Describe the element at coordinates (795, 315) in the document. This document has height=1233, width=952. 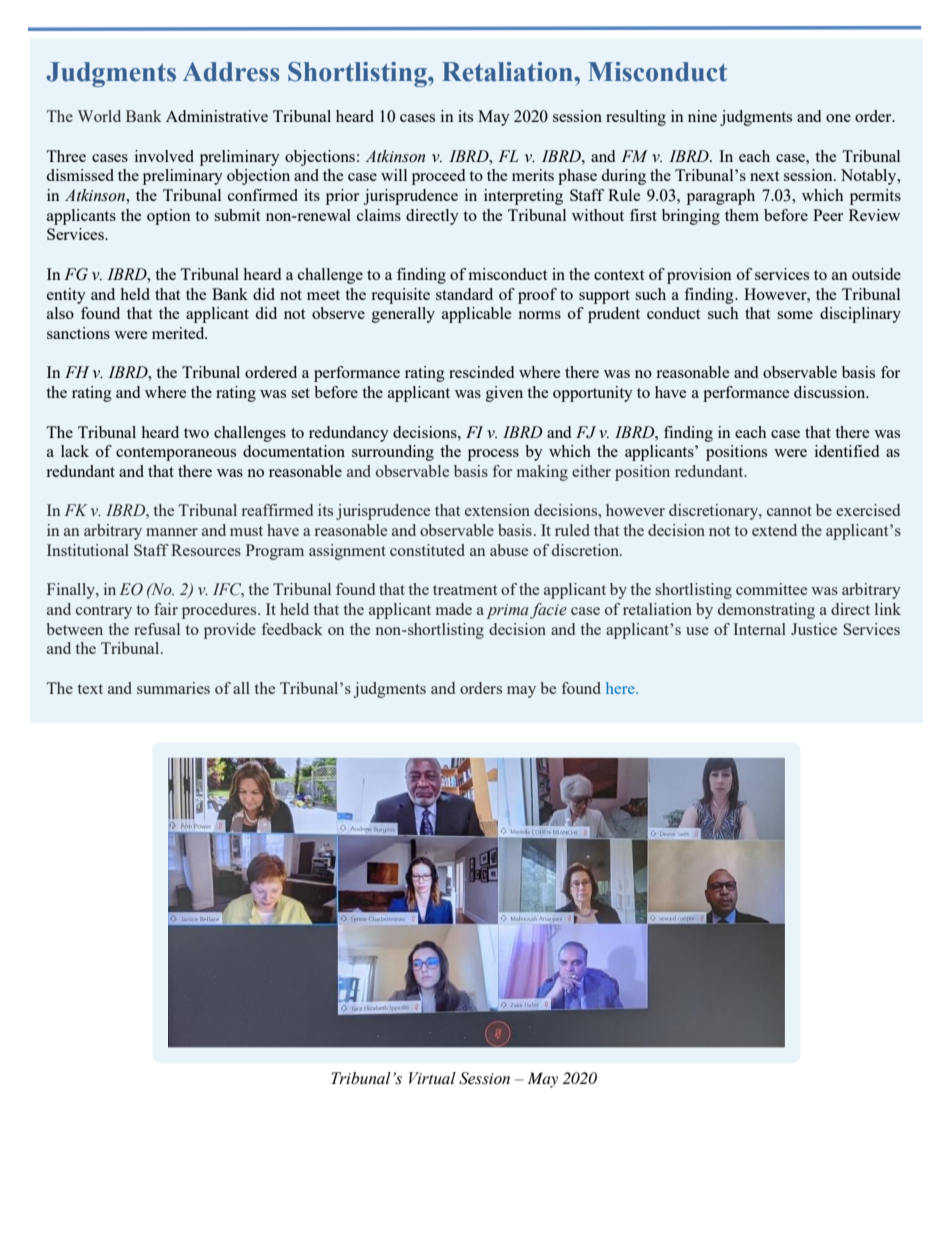
I see `some` at that location.
